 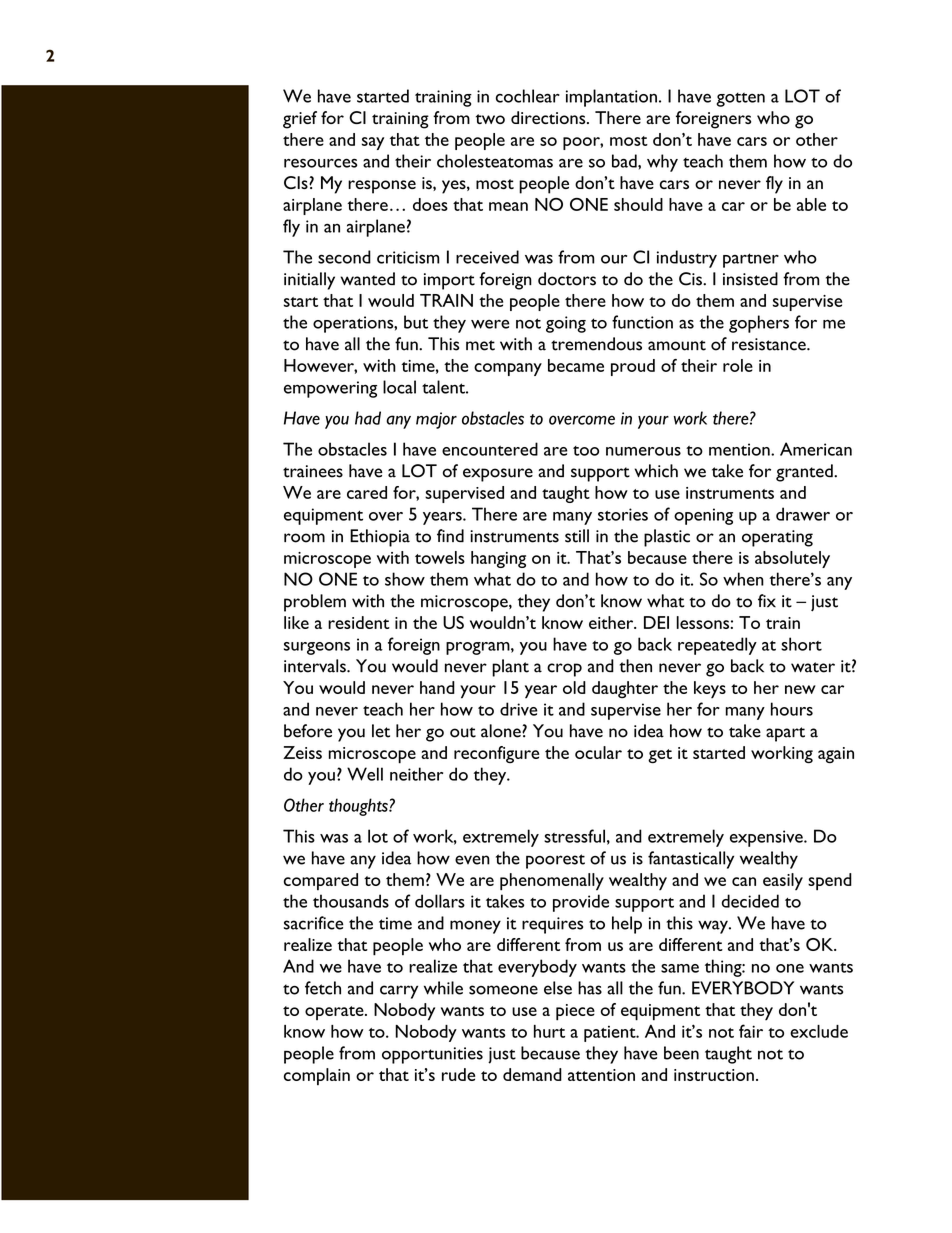 What do you see at coordinates (549, 1031) in the screenshot?
I see `hurt` at bounding box center [549, 1031].
